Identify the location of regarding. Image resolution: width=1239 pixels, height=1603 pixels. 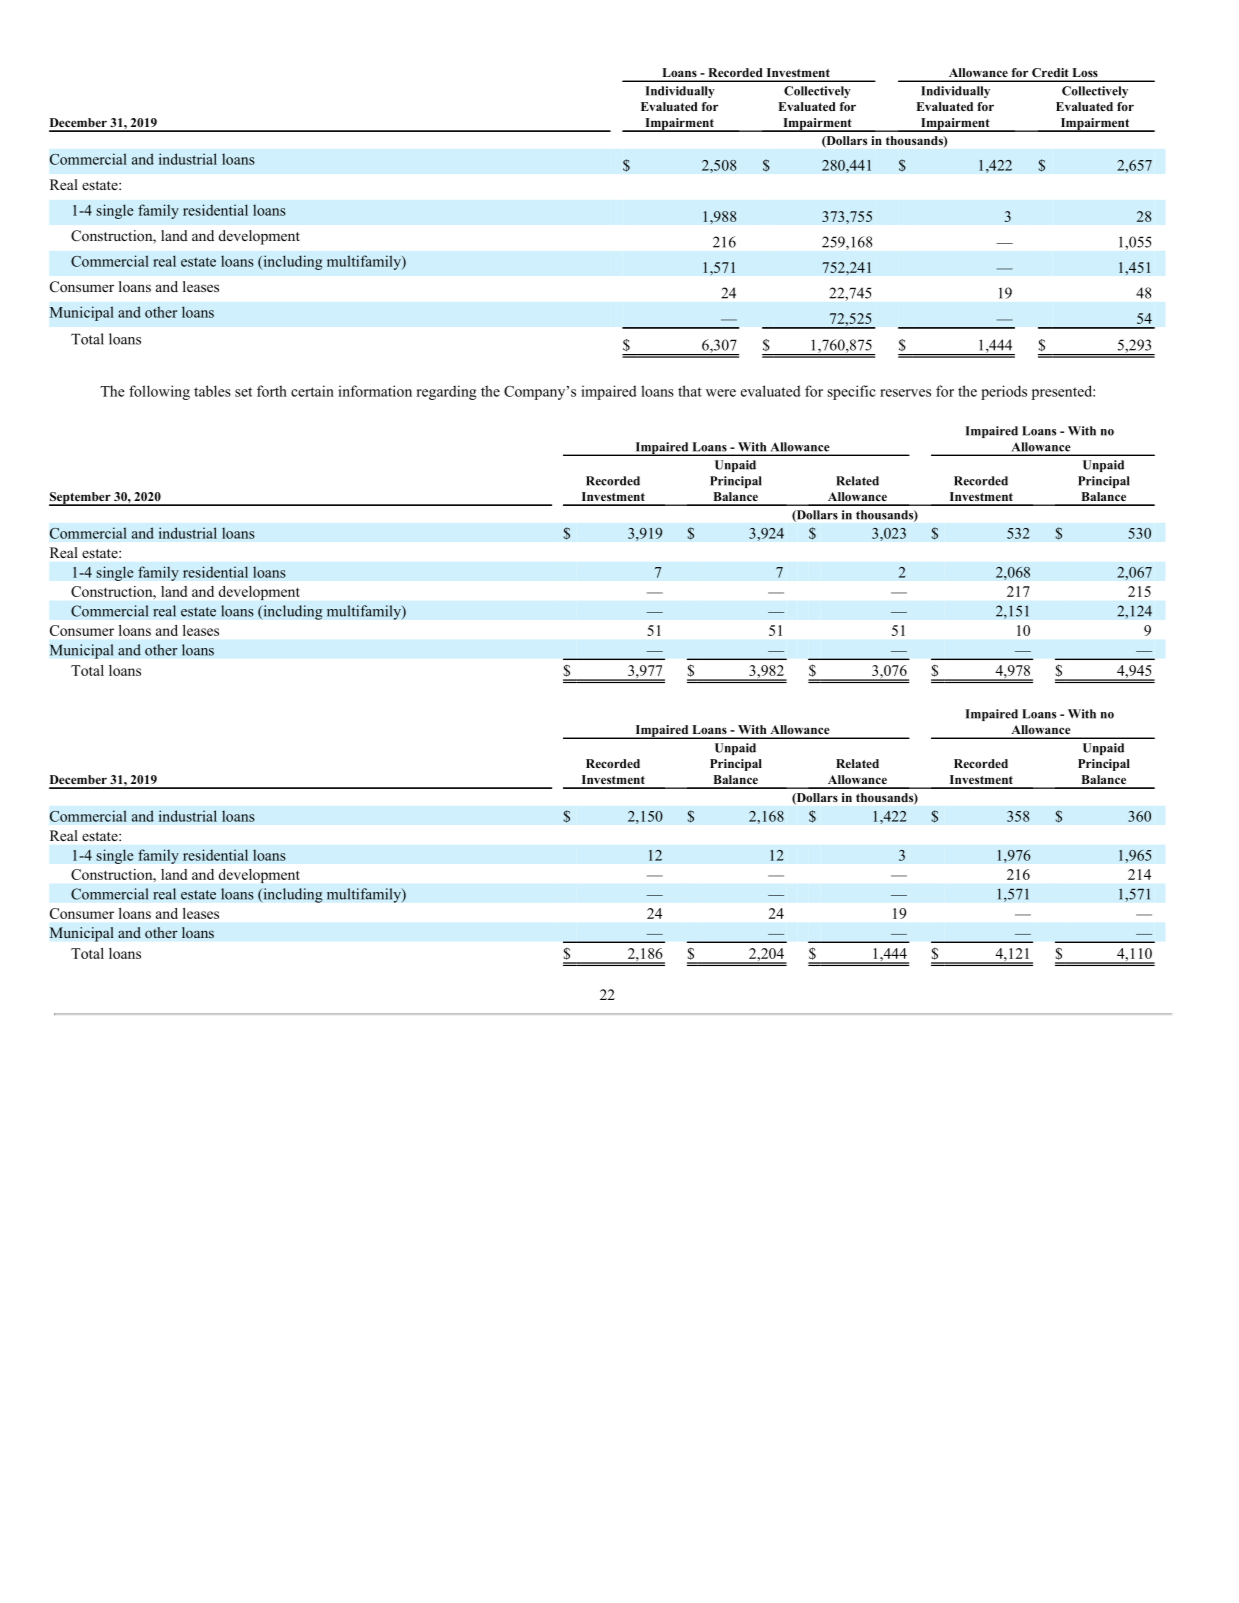
(446, 392).
